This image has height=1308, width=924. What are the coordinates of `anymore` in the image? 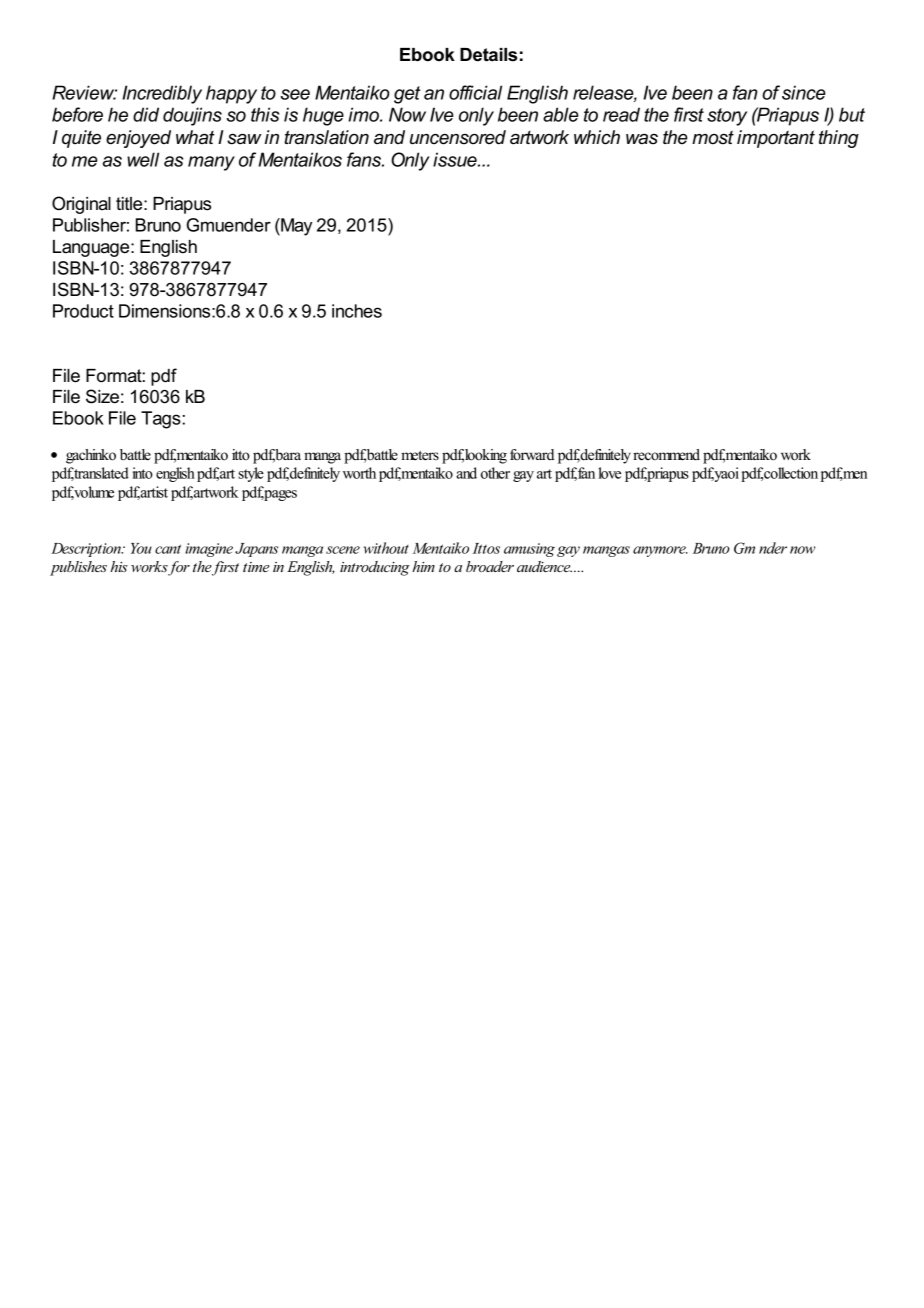 It's located at (660, 551).
